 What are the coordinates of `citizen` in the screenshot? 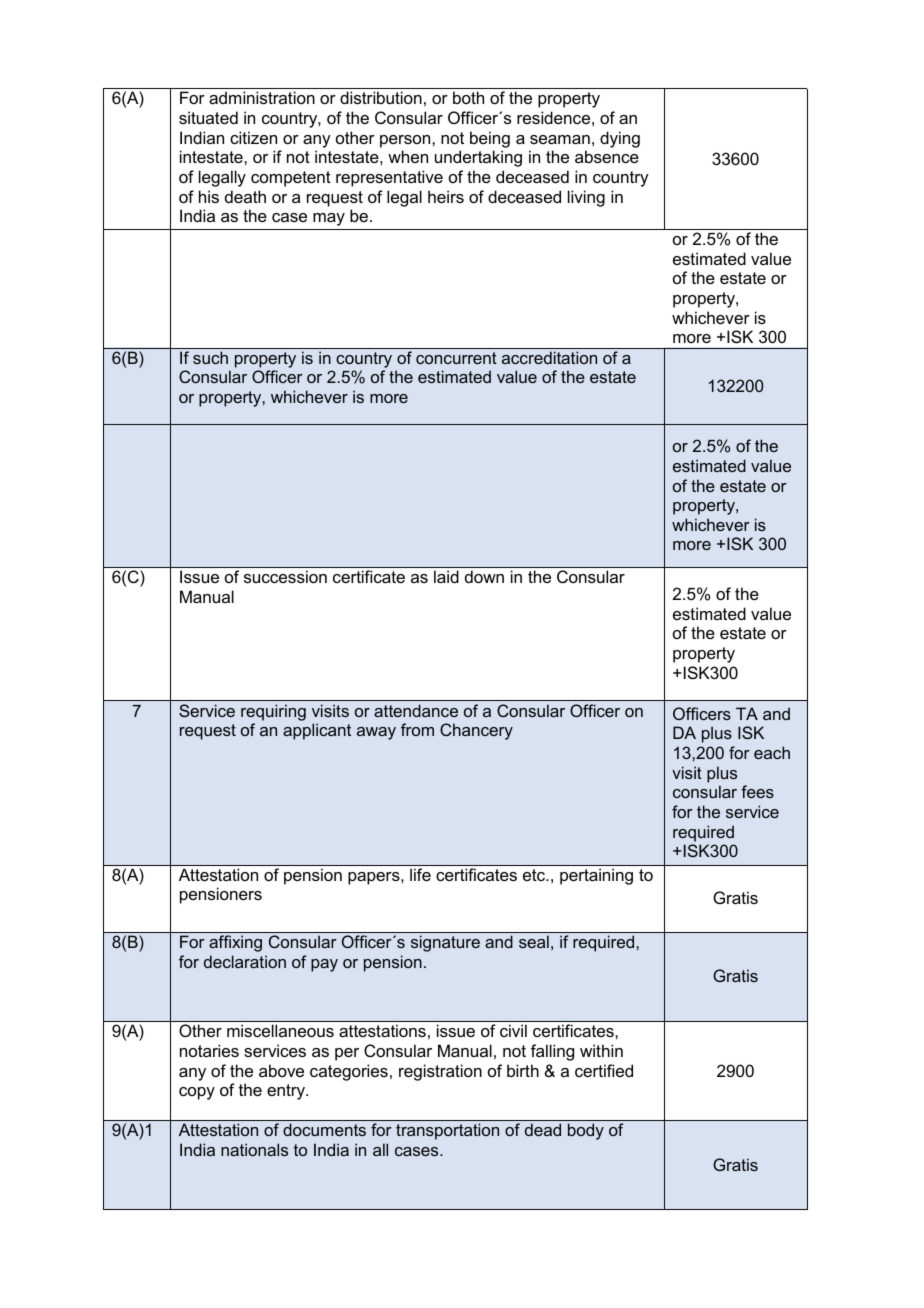 It's located at (253, 137).
